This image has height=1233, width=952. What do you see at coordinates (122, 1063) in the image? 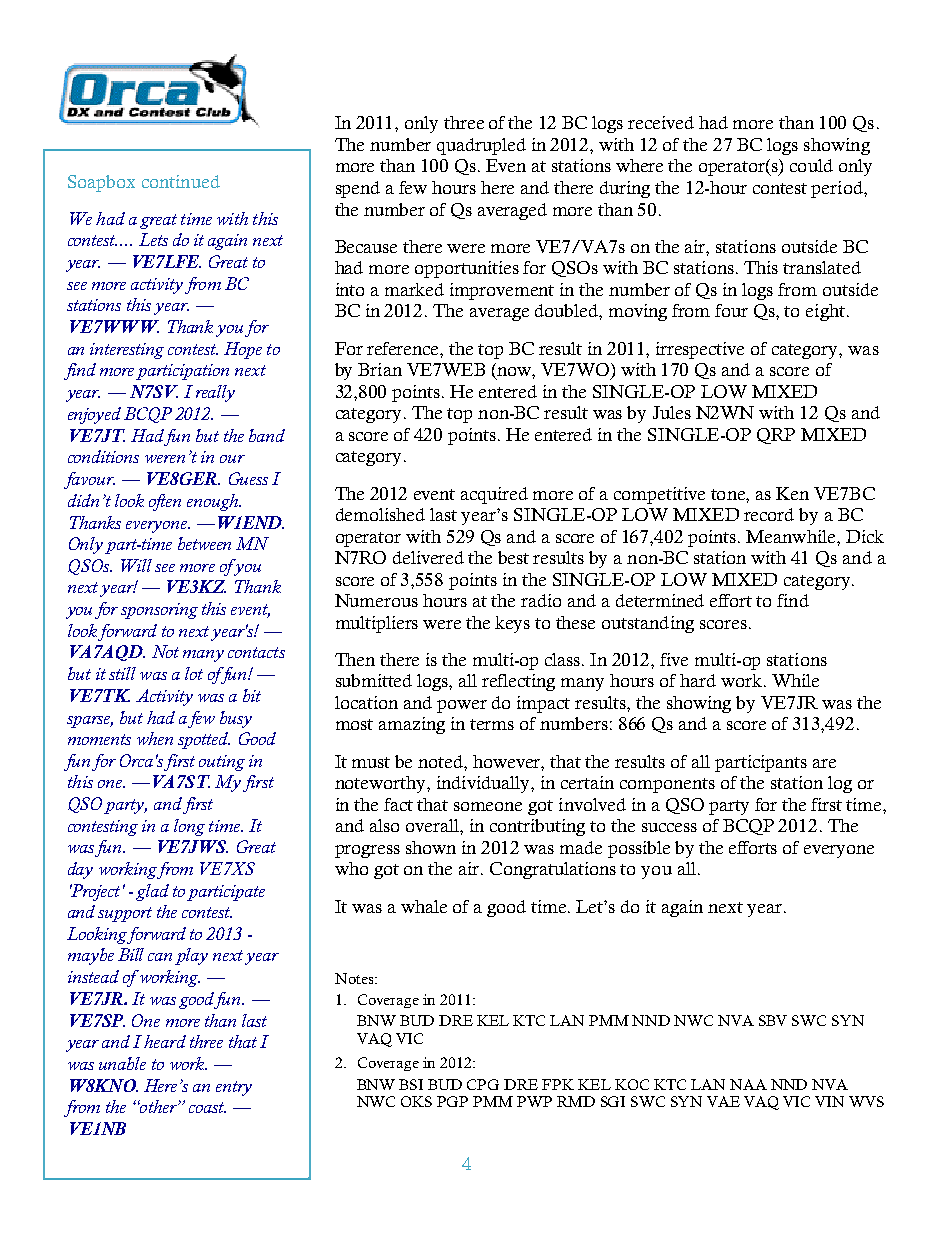
I see `unable` at bounding box center [122, 1063].
